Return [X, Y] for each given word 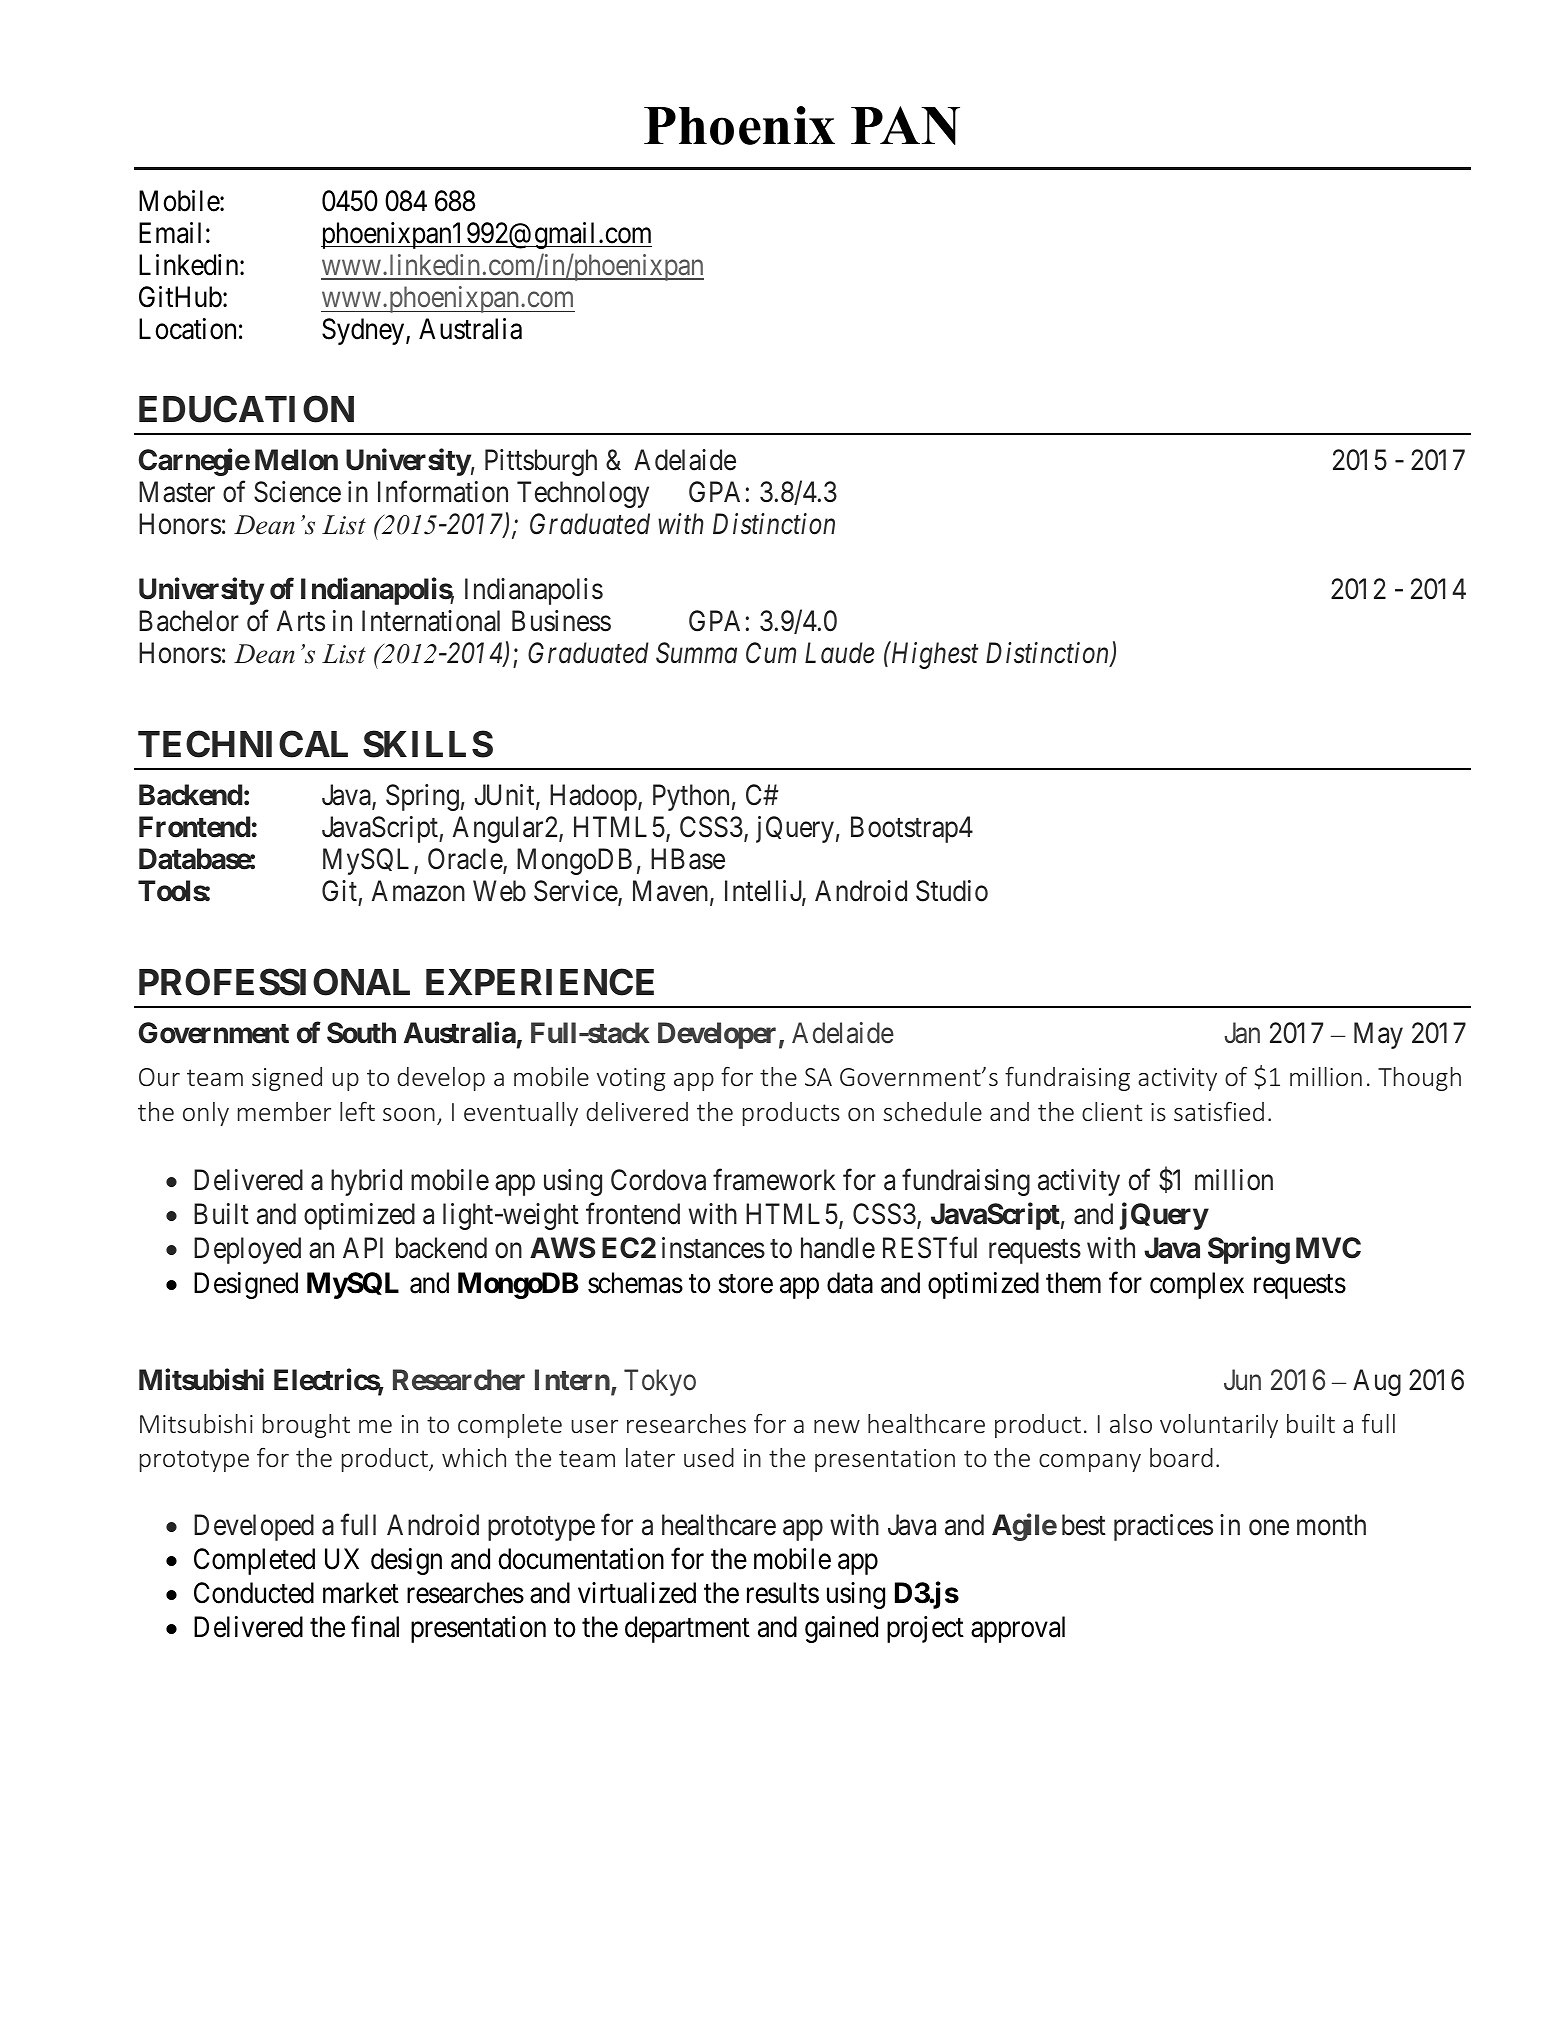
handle [838, 1248]
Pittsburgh [541, 462]
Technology [583, 494]
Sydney [364, 331]
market [361, 1593]
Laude [839, 653]
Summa [696, 653]
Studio [952, 891]
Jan [1242, 1033]
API [363, 1248]
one [1269, 1528]
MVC [1328, 1248]
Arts [301, 621]
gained [841, 1629]
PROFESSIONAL [274, 982]
